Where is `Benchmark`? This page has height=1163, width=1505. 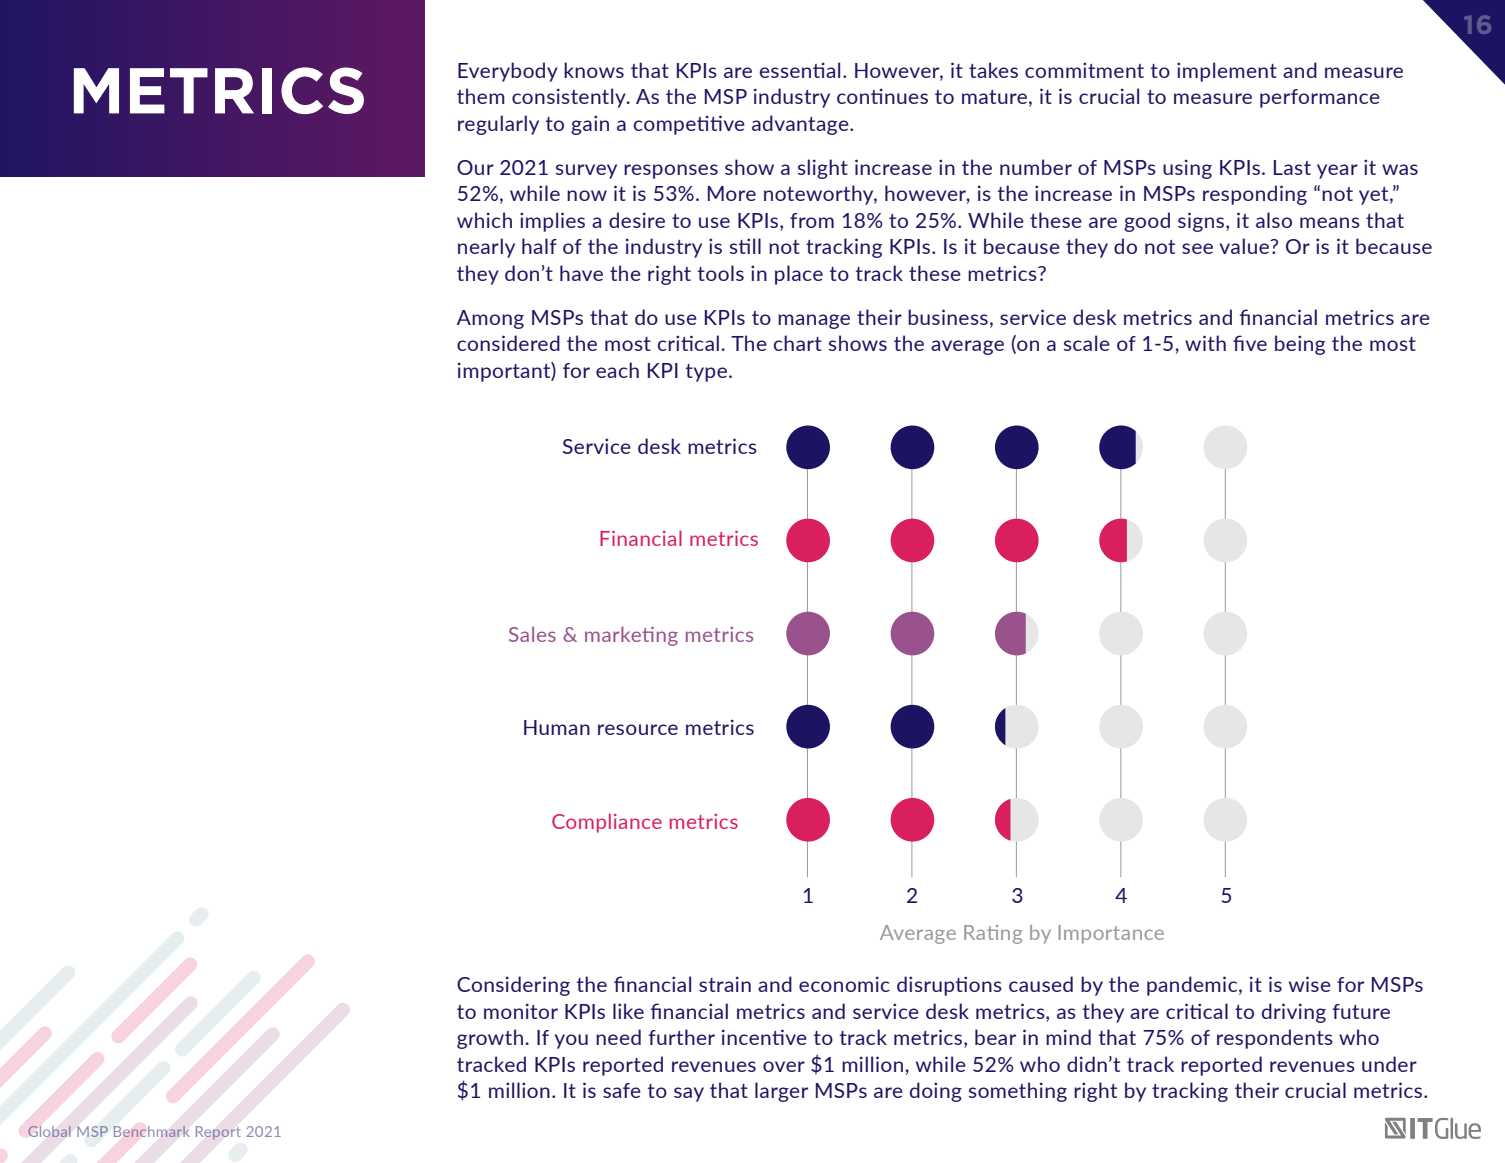 Benchmark is located at coordinates (151, 1131).
